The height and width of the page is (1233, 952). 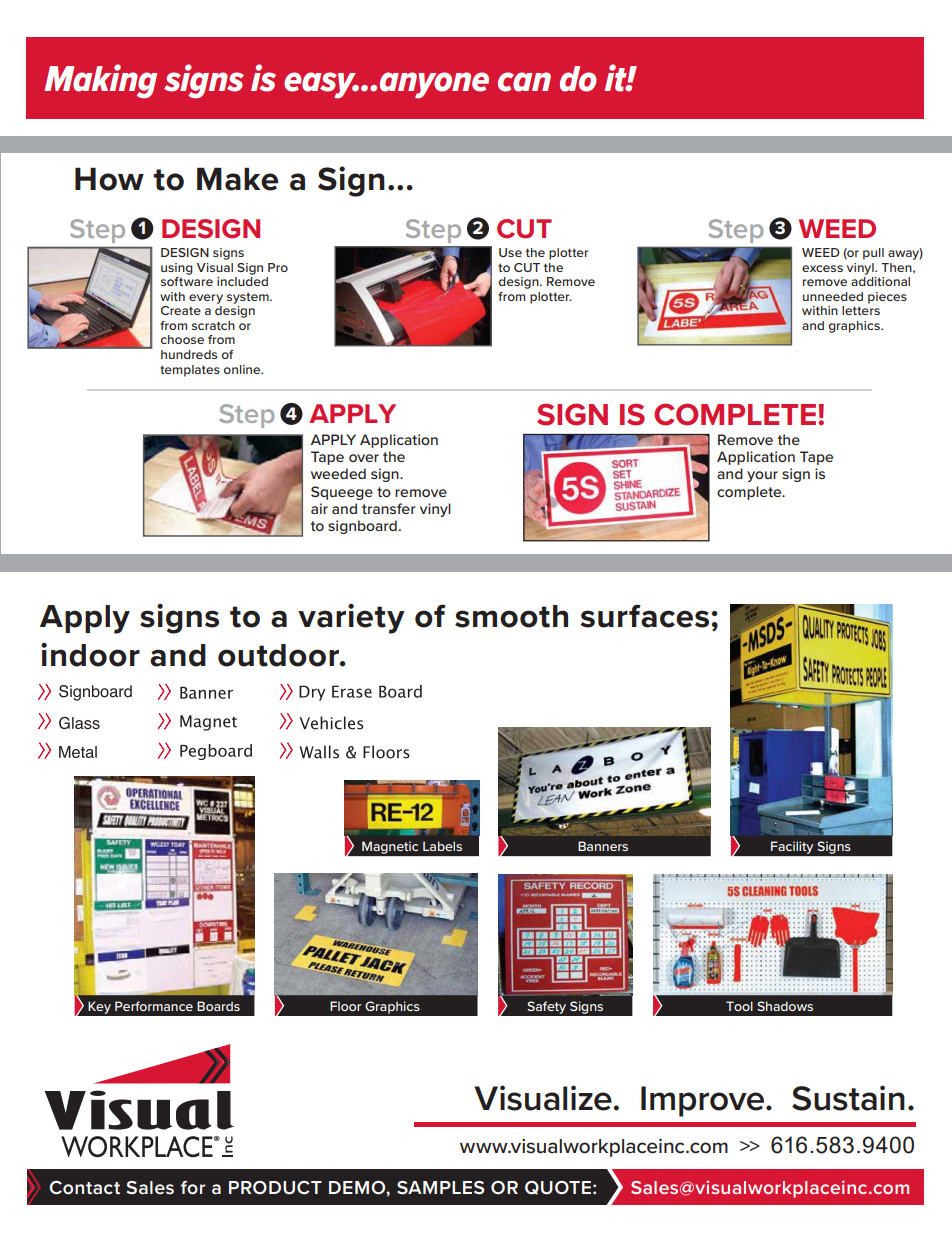 What do you see at coordinates (90, 655) in the page?
I see `indoor` at bounding box center [90, 655].
